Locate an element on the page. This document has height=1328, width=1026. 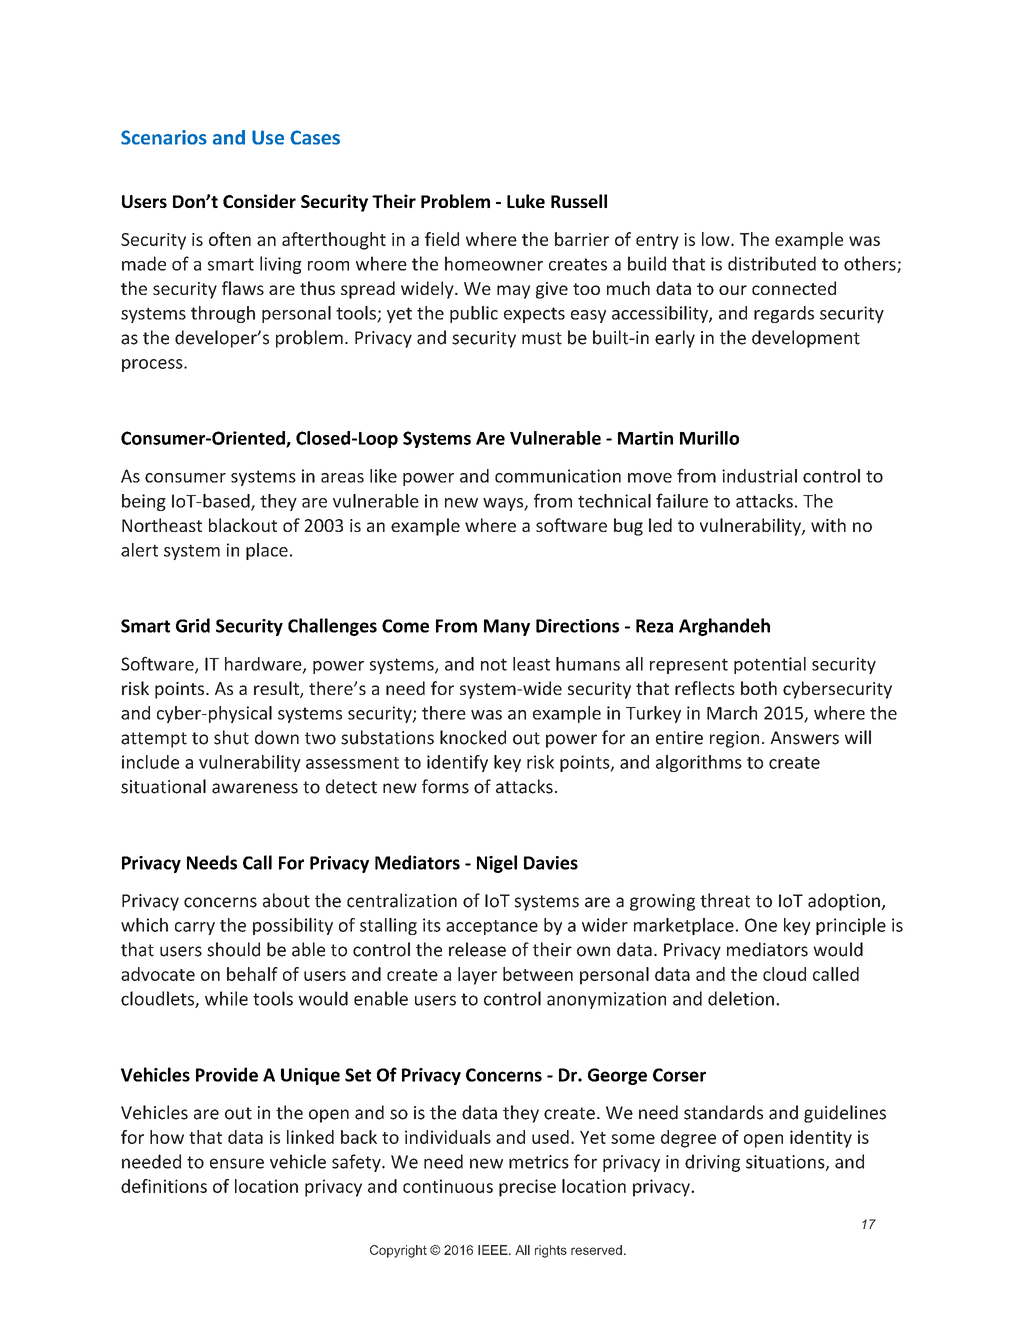
Consider is located at coordinates (259, 201).
